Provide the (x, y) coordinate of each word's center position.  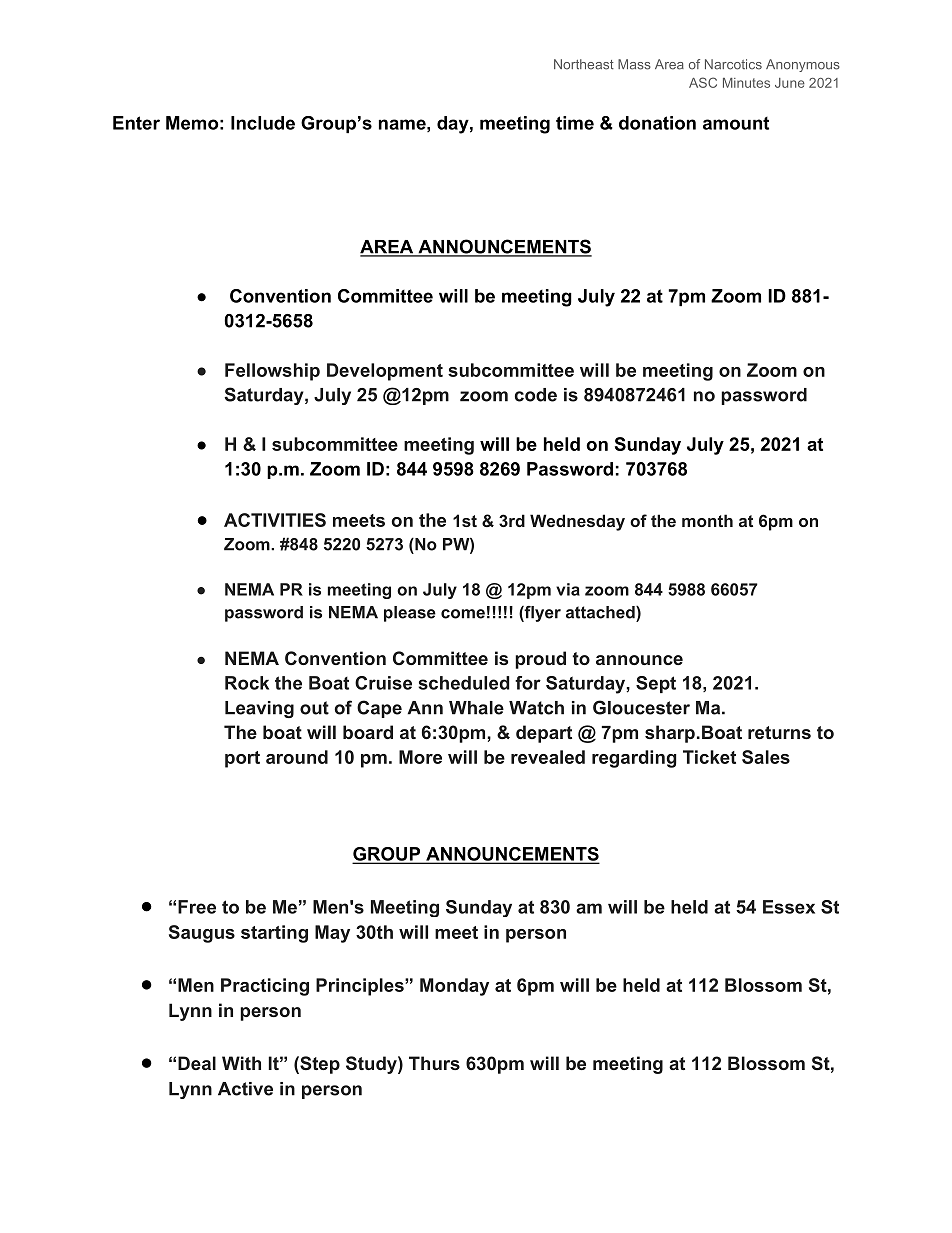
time (575, 123)
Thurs (434, 1063)
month (707, 520)
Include (263, 123)
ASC (703, 82)
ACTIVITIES (275, 520)
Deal (197, 1063)
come (463, 614)
